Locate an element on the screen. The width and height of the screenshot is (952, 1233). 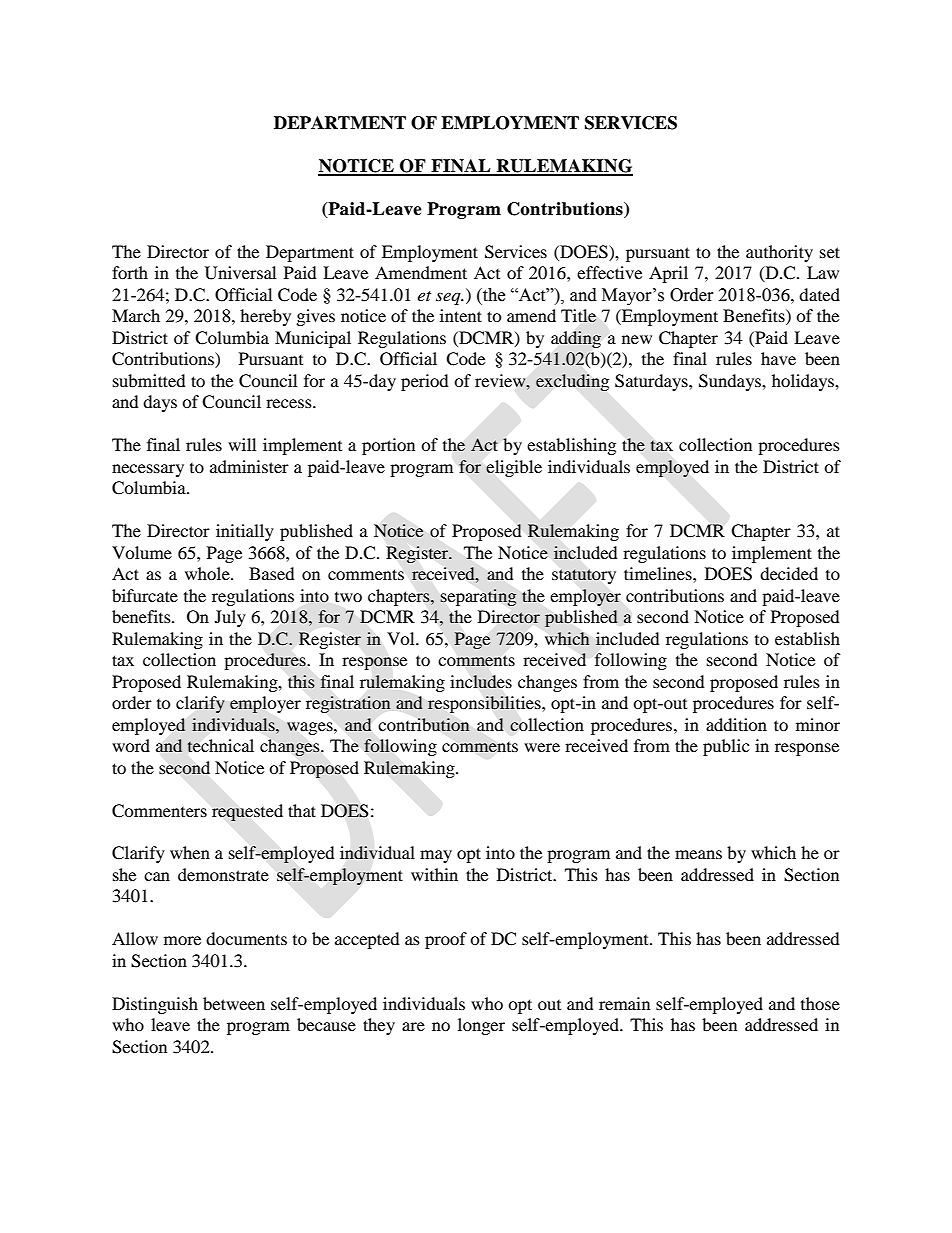
between is located at coordinates (234, 1003).
